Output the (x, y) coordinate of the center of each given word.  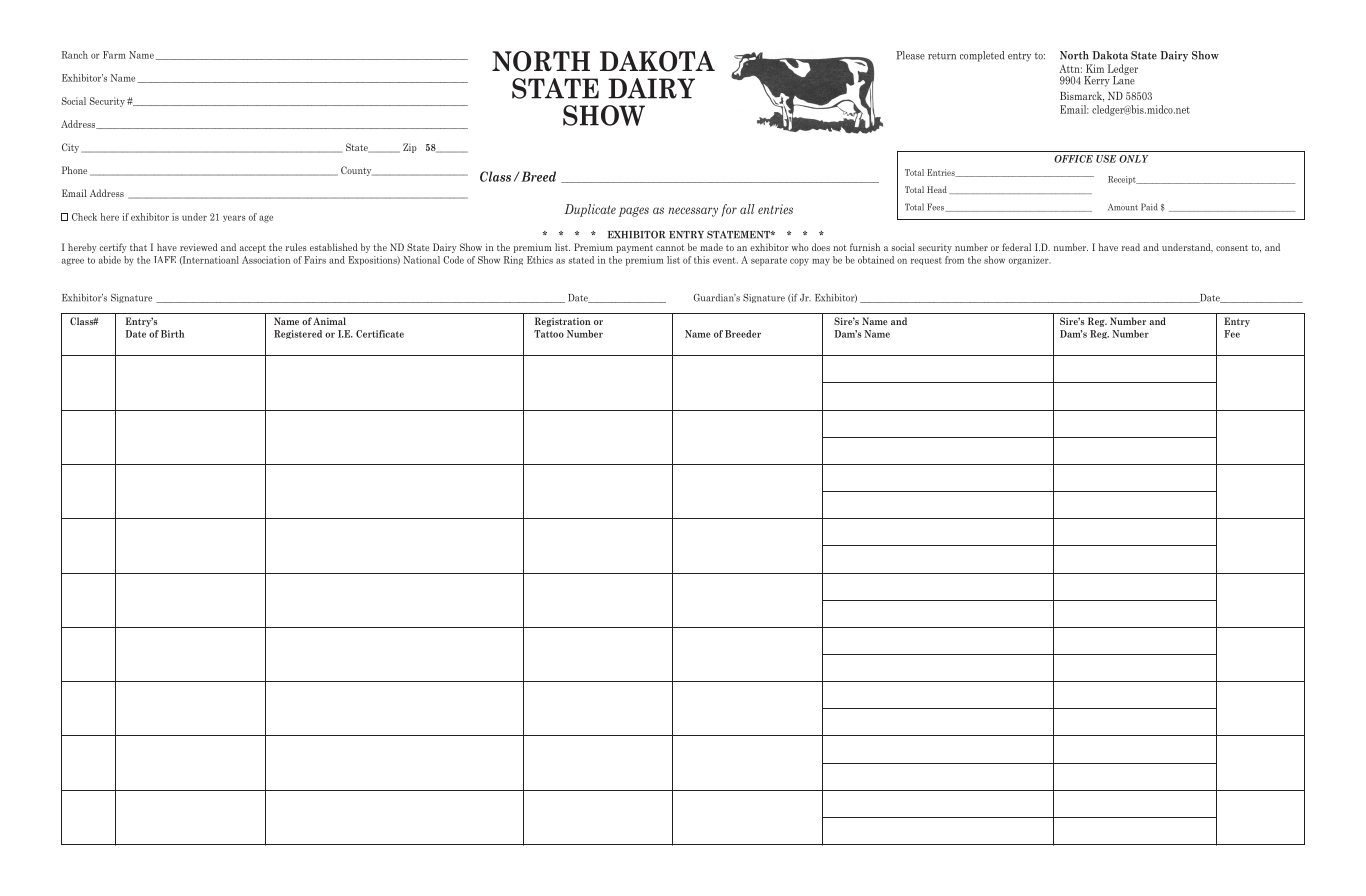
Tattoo (549, 334)
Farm (114, 55)
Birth (172, 334)
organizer (1030, 260)
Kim (1095, 68)
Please (910, 55)
